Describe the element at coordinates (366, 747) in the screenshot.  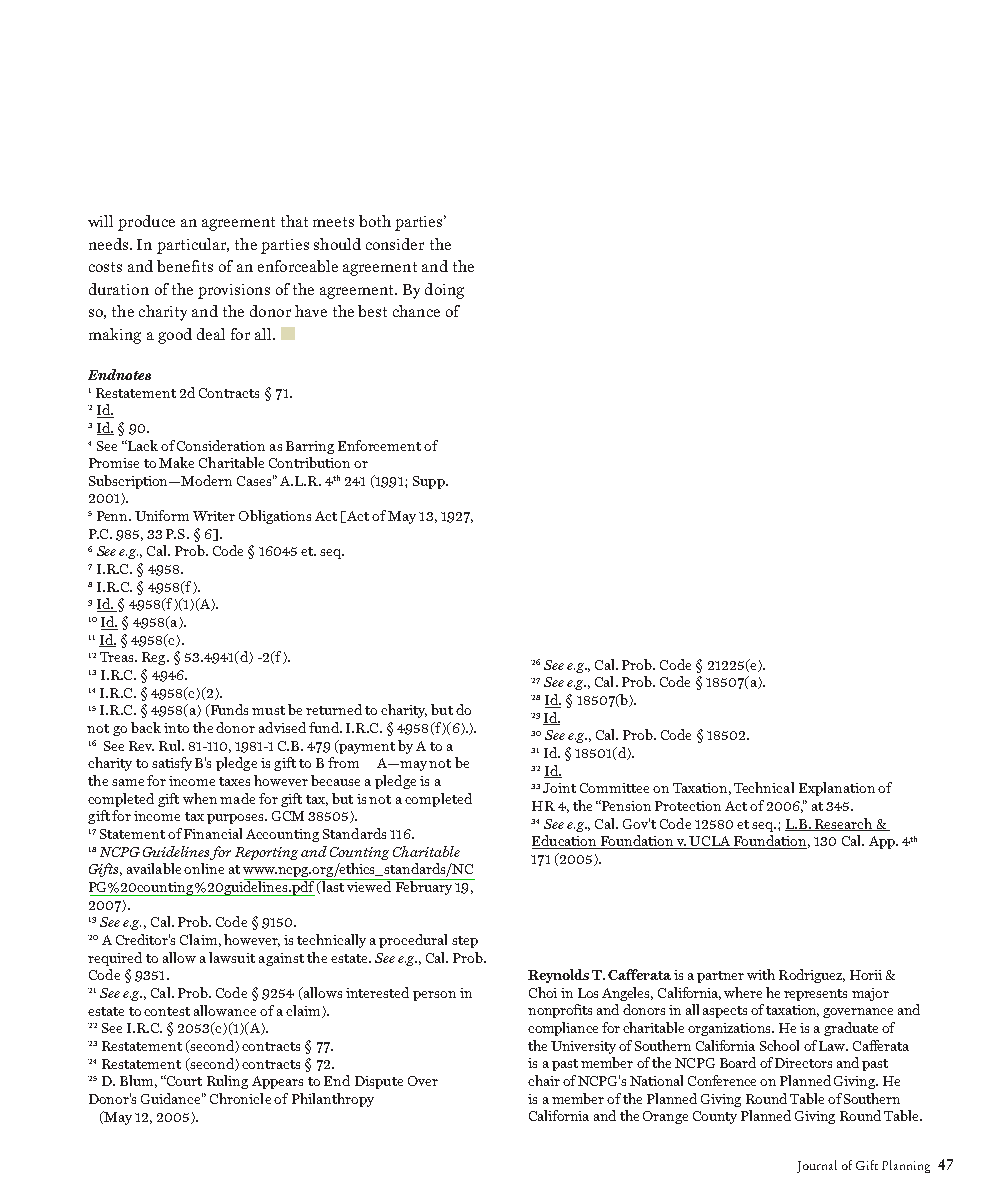
I see `payment` at that location.
